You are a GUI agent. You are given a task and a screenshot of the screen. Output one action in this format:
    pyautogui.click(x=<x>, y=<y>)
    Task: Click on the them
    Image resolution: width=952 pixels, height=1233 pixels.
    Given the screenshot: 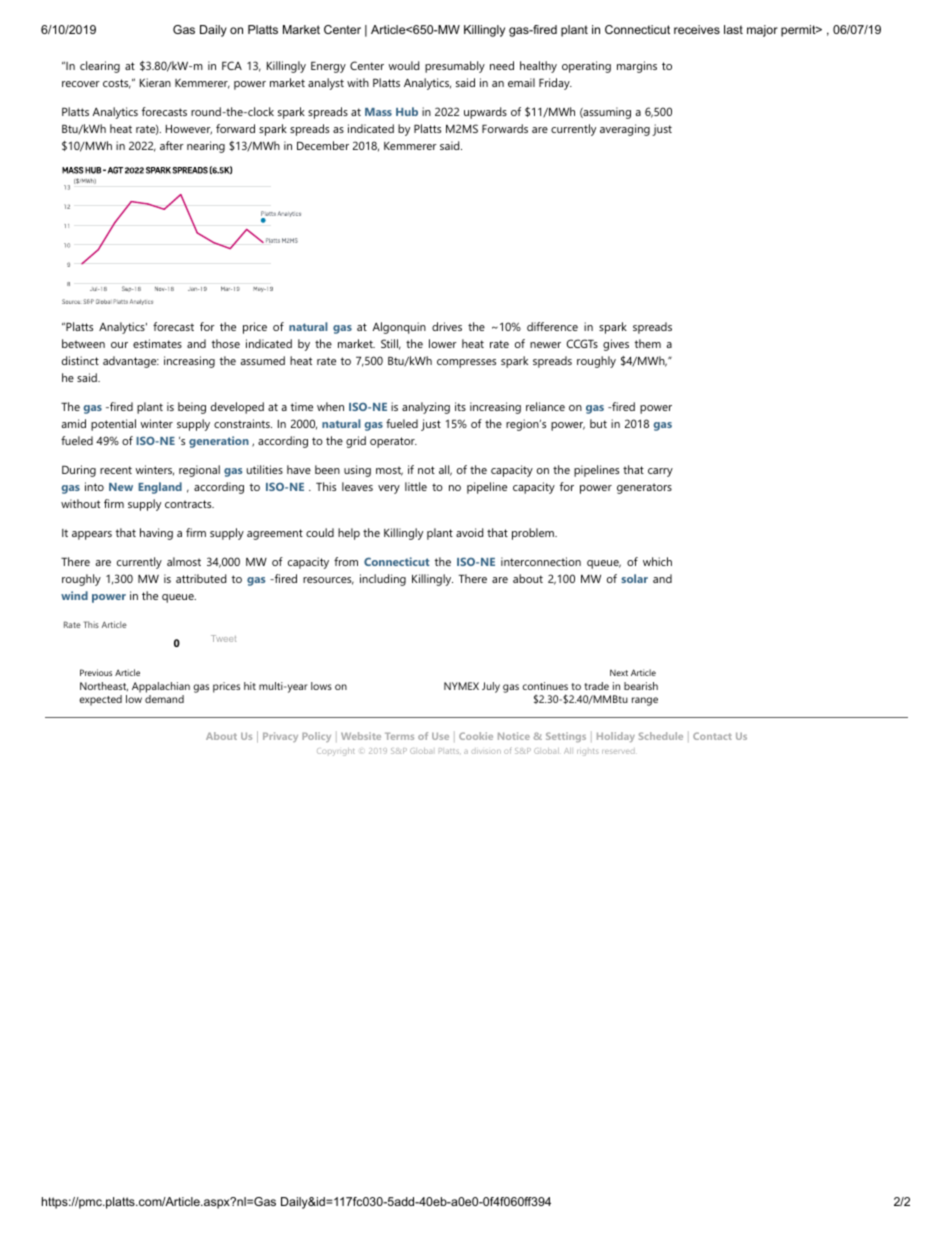 What is the action you would take?
    pyautogui.click(x=647, y=343)
